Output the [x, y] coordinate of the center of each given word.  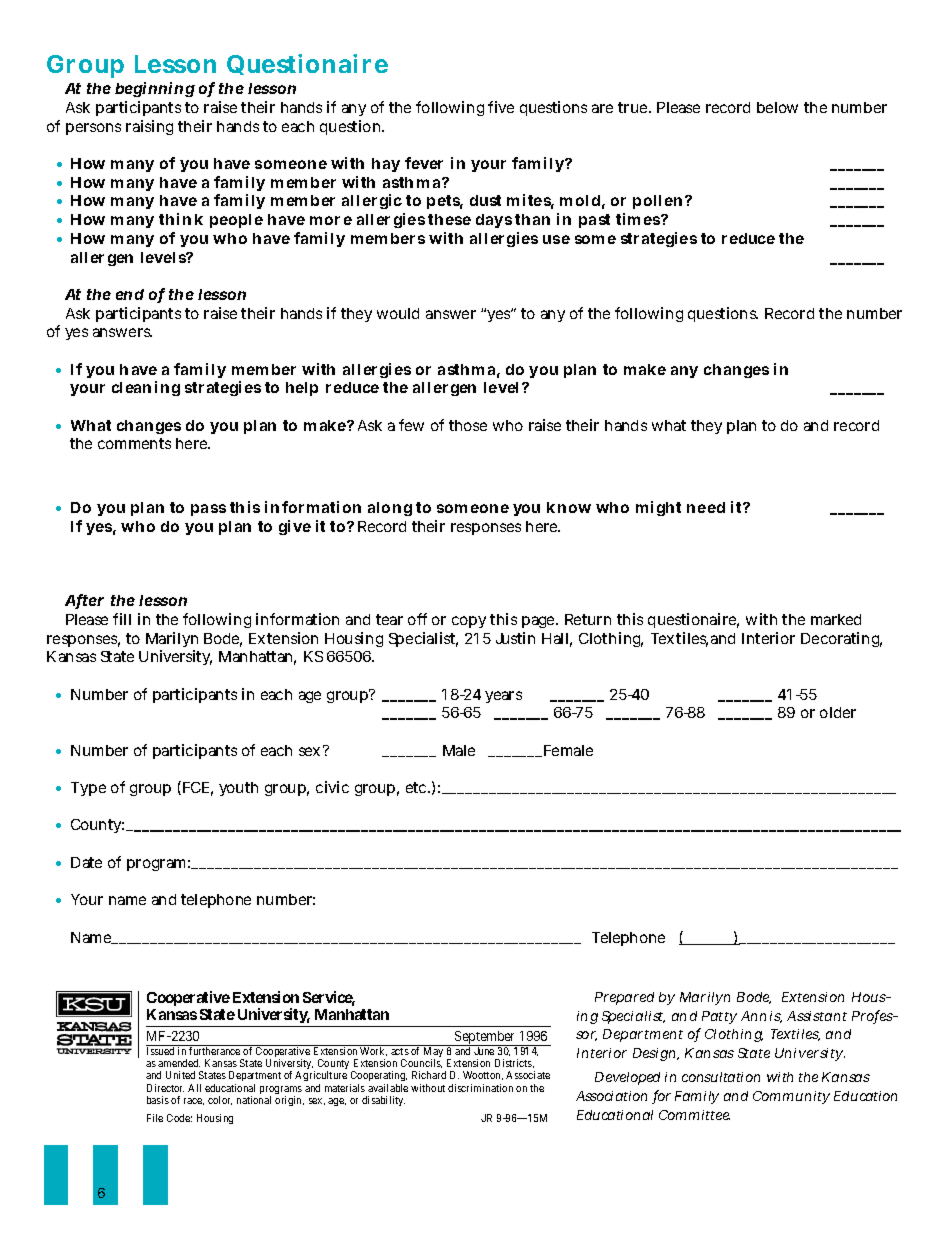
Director [165, 1088]
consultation [721, 1077]
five [501, 107]
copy [469, 622]
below [777, 107]
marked [836, 619]
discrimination [480, 1088]
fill [122, 619]
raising [149, 127]
